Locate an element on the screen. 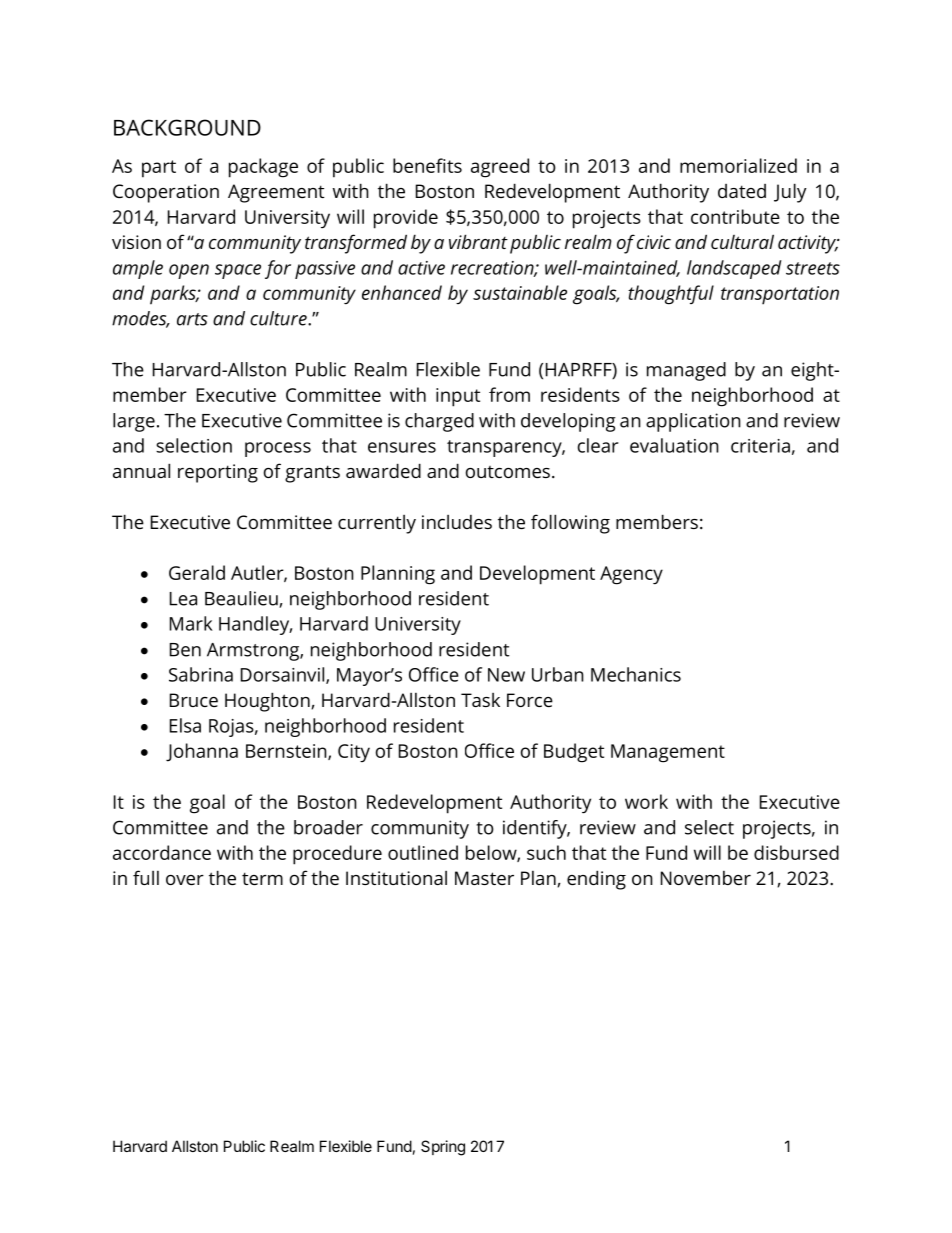 This screenshot has height=1233, width=952. agreed is located at coordinates (500, 168).
